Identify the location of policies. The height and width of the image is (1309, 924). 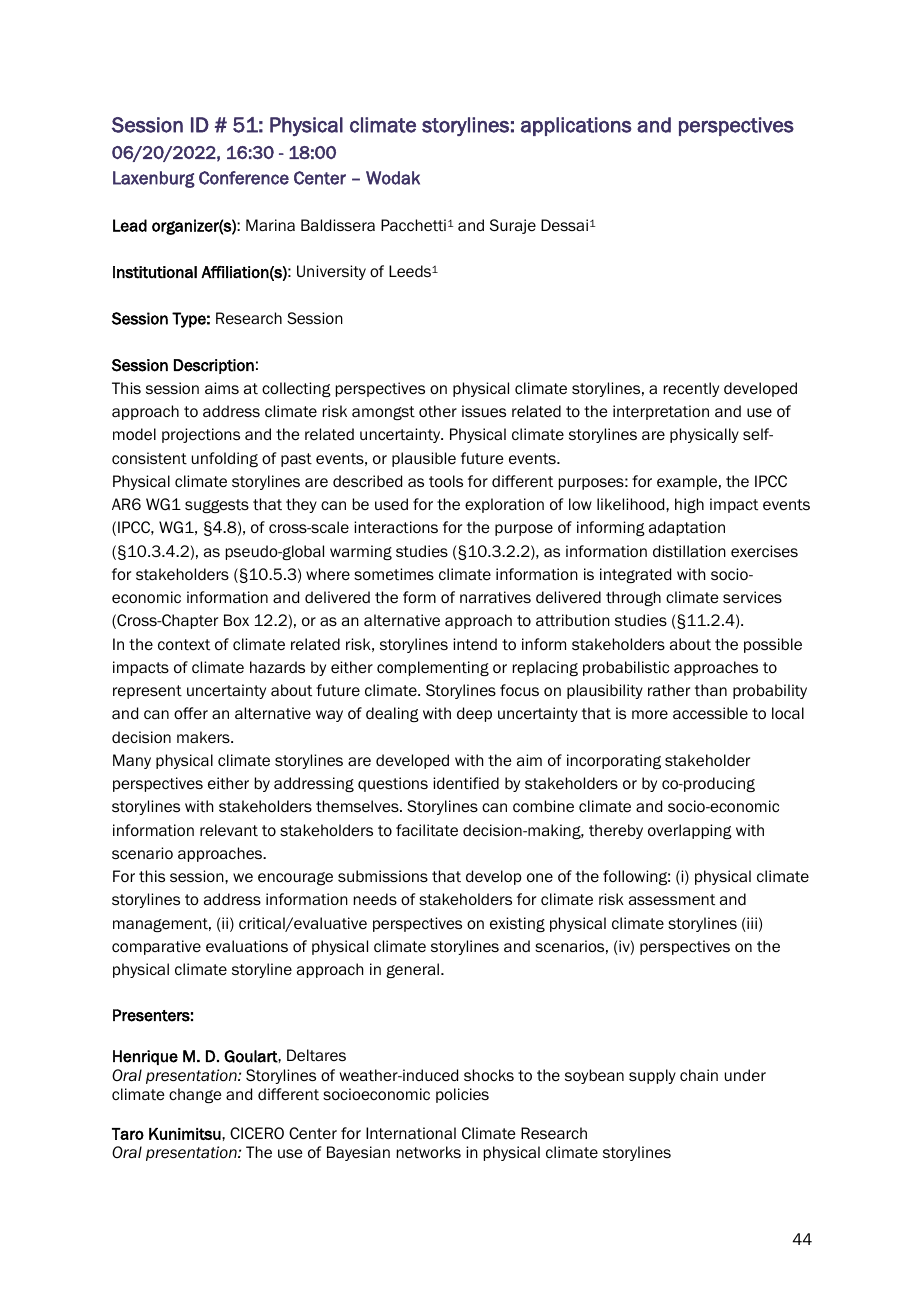
(462, 1095).
